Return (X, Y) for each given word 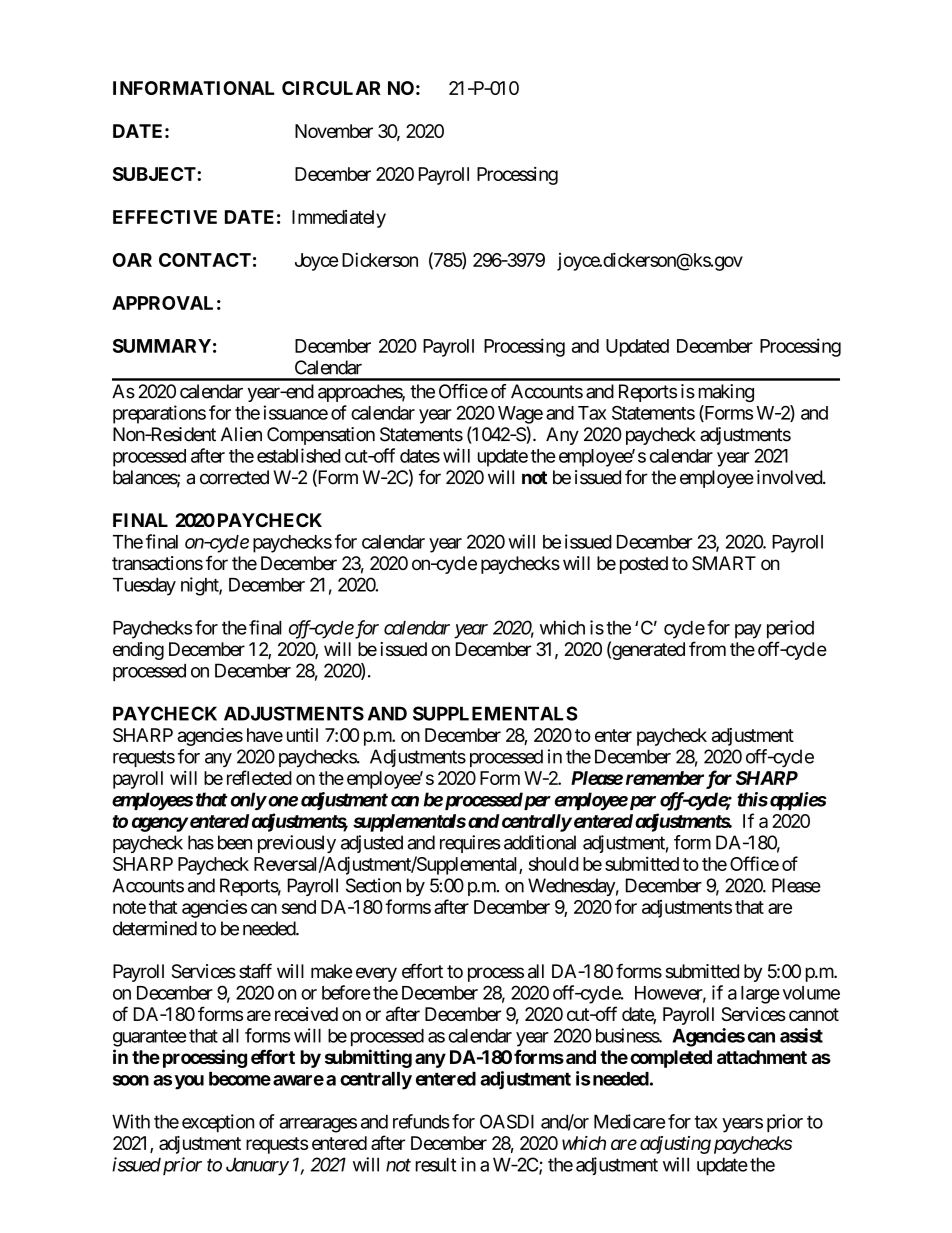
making (726, 393)
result (436, 1164)
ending (138, 651)
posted (644, 565)
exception (218, 1123)
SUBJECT (155, 174)
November (334, 131)
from (707, 648)
